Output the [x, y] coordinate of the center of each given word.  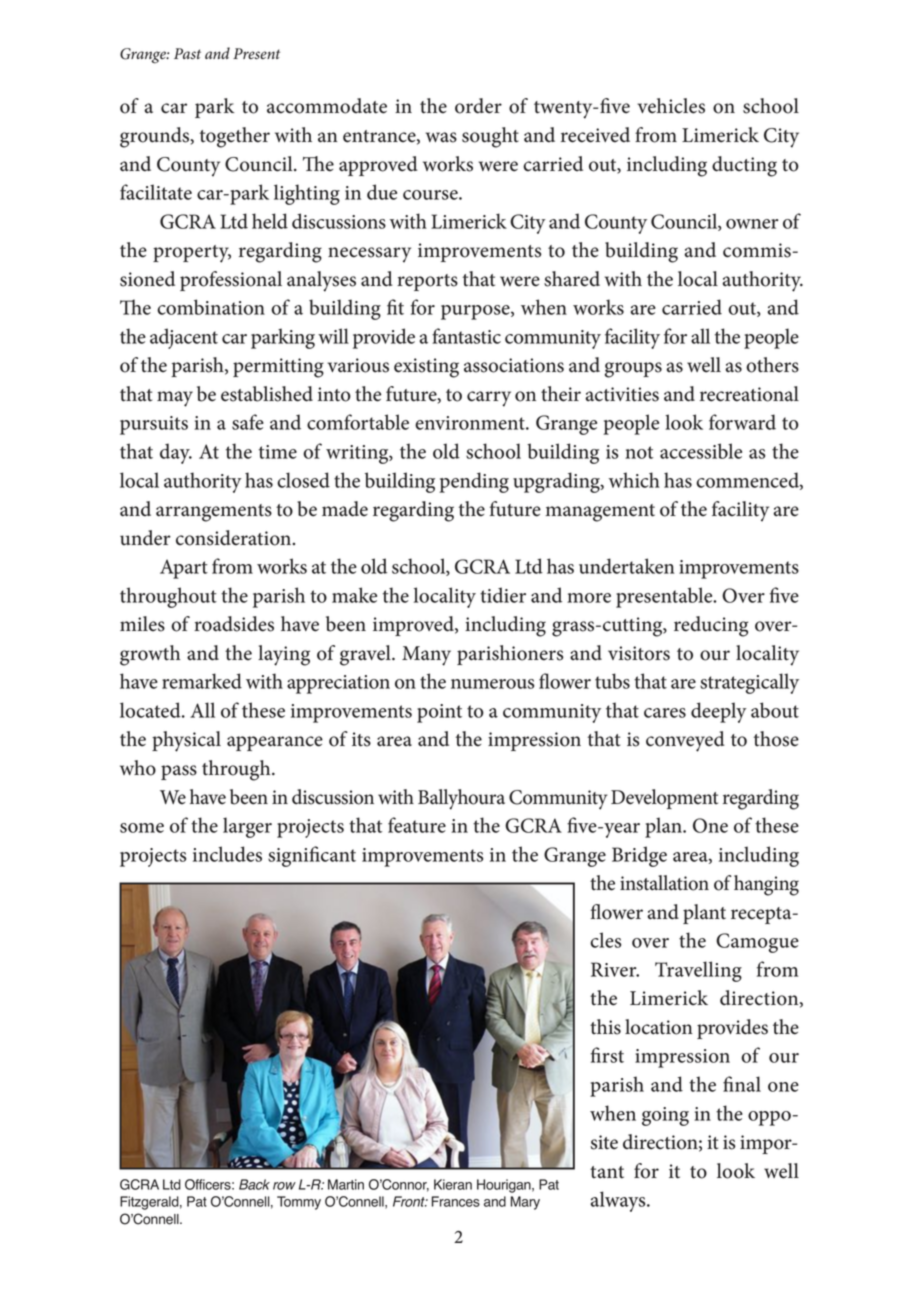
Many [426, 656]
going [665, 1116]
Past [187, 54]
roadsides [234, 624]
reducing [711, 626]
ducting [744, 166]
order [478, 106]
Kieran [453, 1184]
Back [254, 1184]
